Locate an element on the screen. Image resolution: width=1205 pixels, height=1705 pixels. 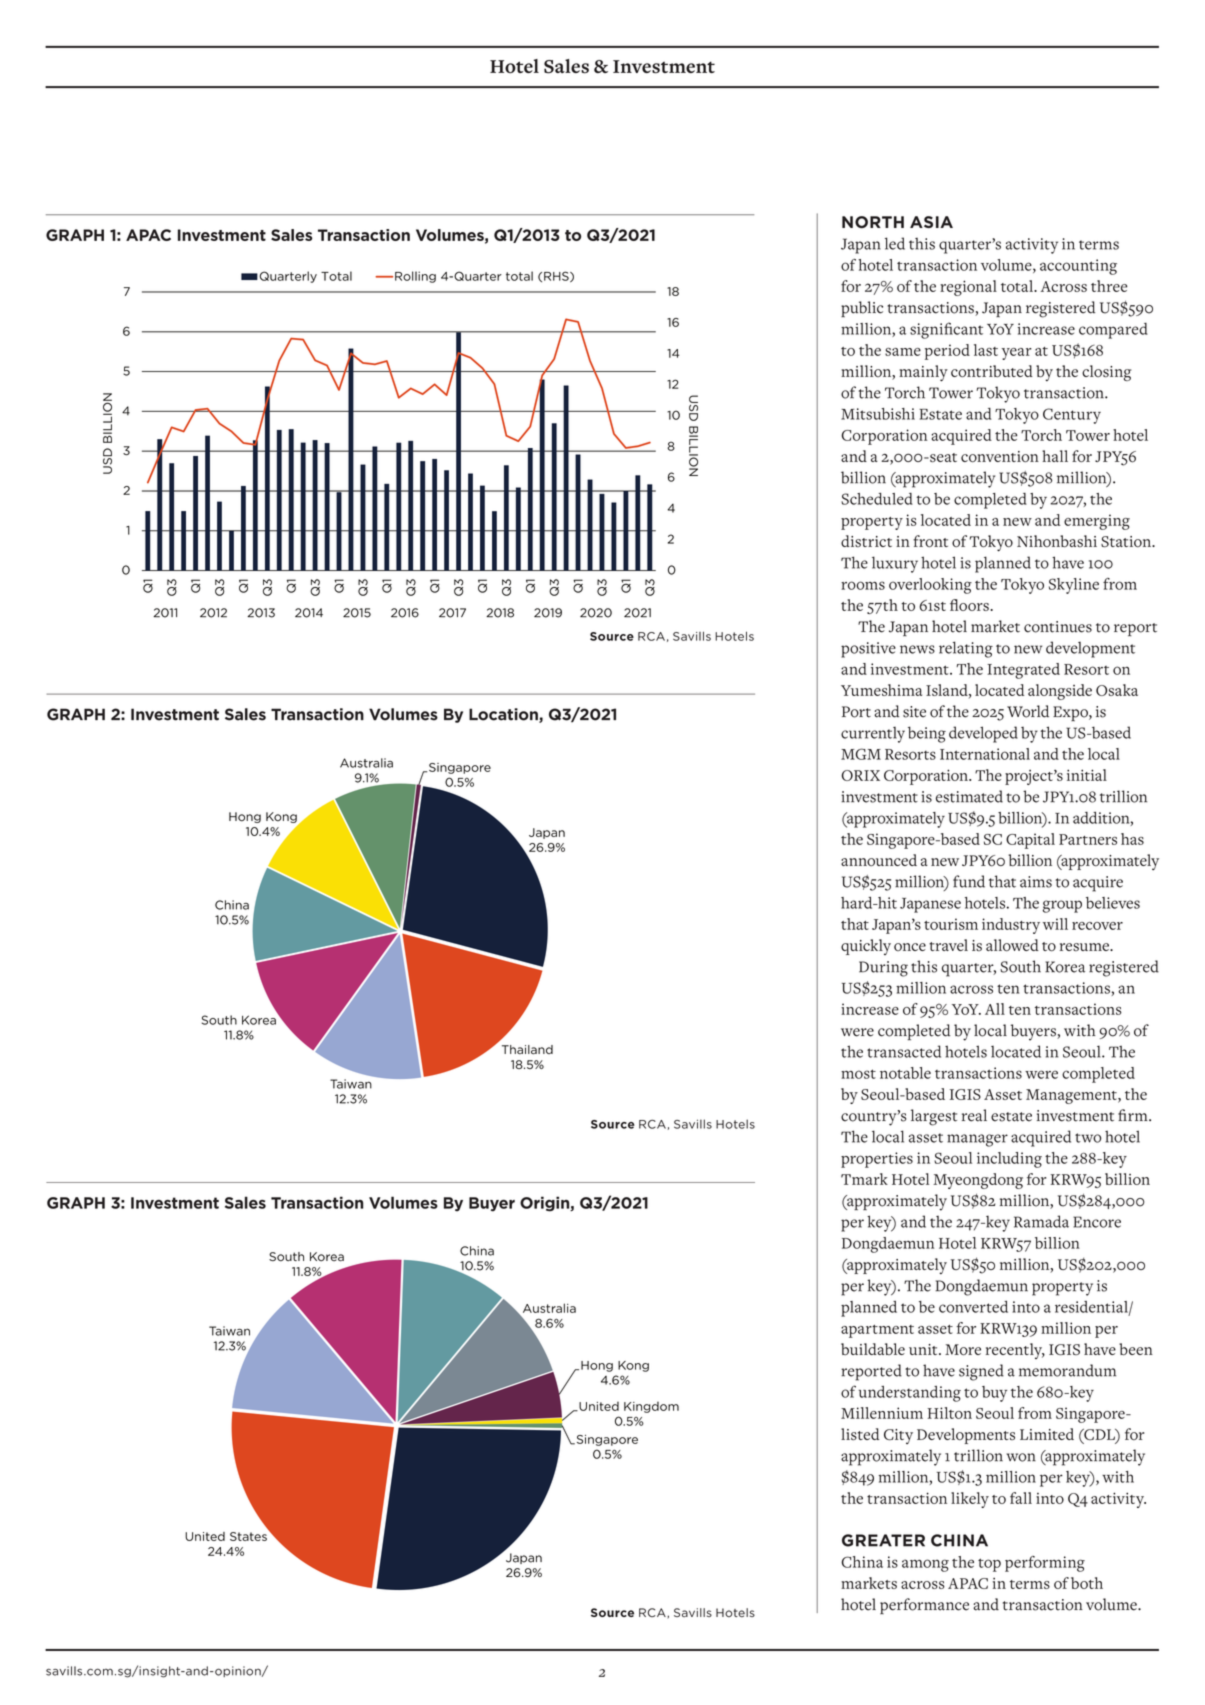
performing is located at coordinates (1045, 1564).
